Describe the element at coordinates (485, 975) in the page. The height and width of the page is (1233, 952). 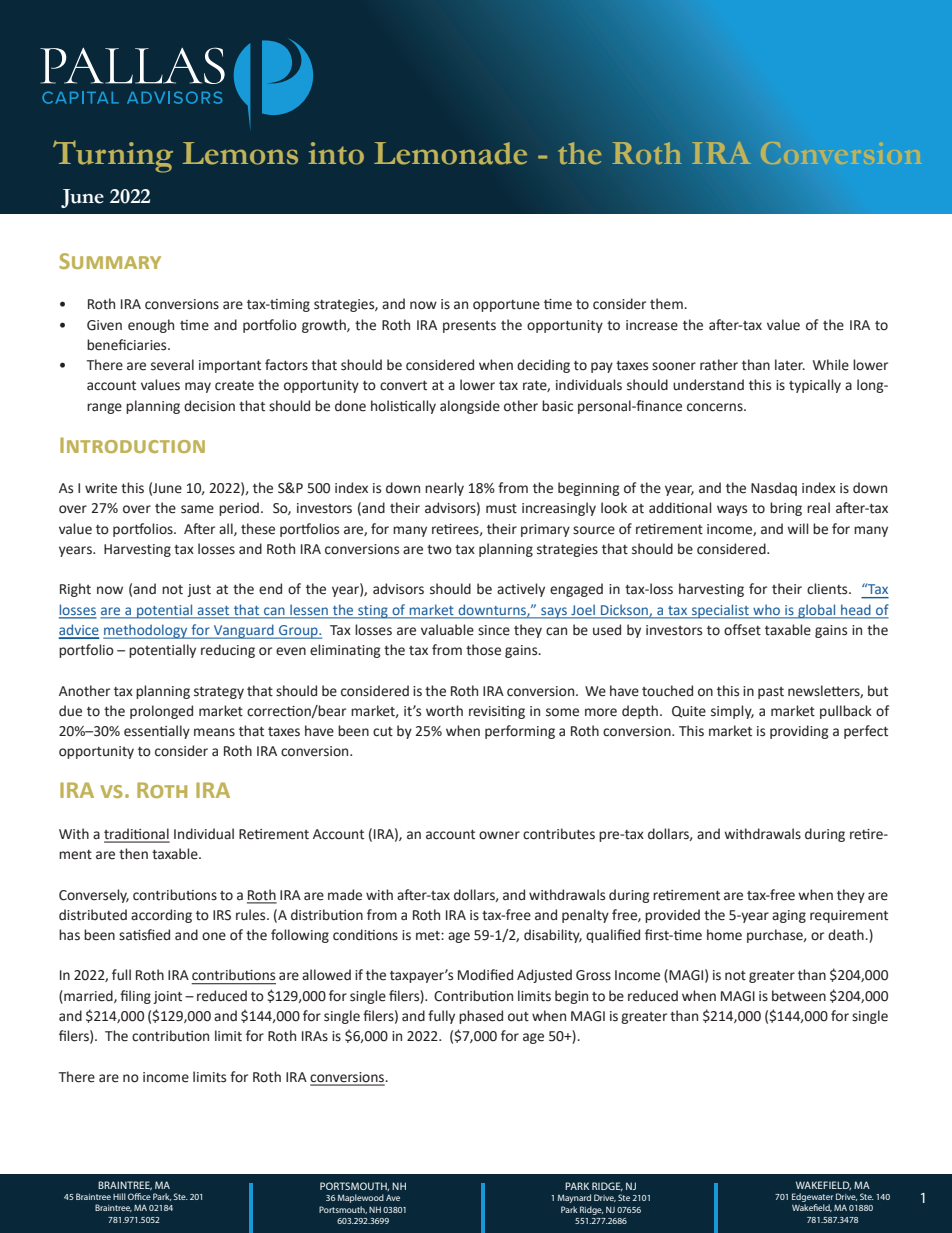
I see `Modified` at that location.
